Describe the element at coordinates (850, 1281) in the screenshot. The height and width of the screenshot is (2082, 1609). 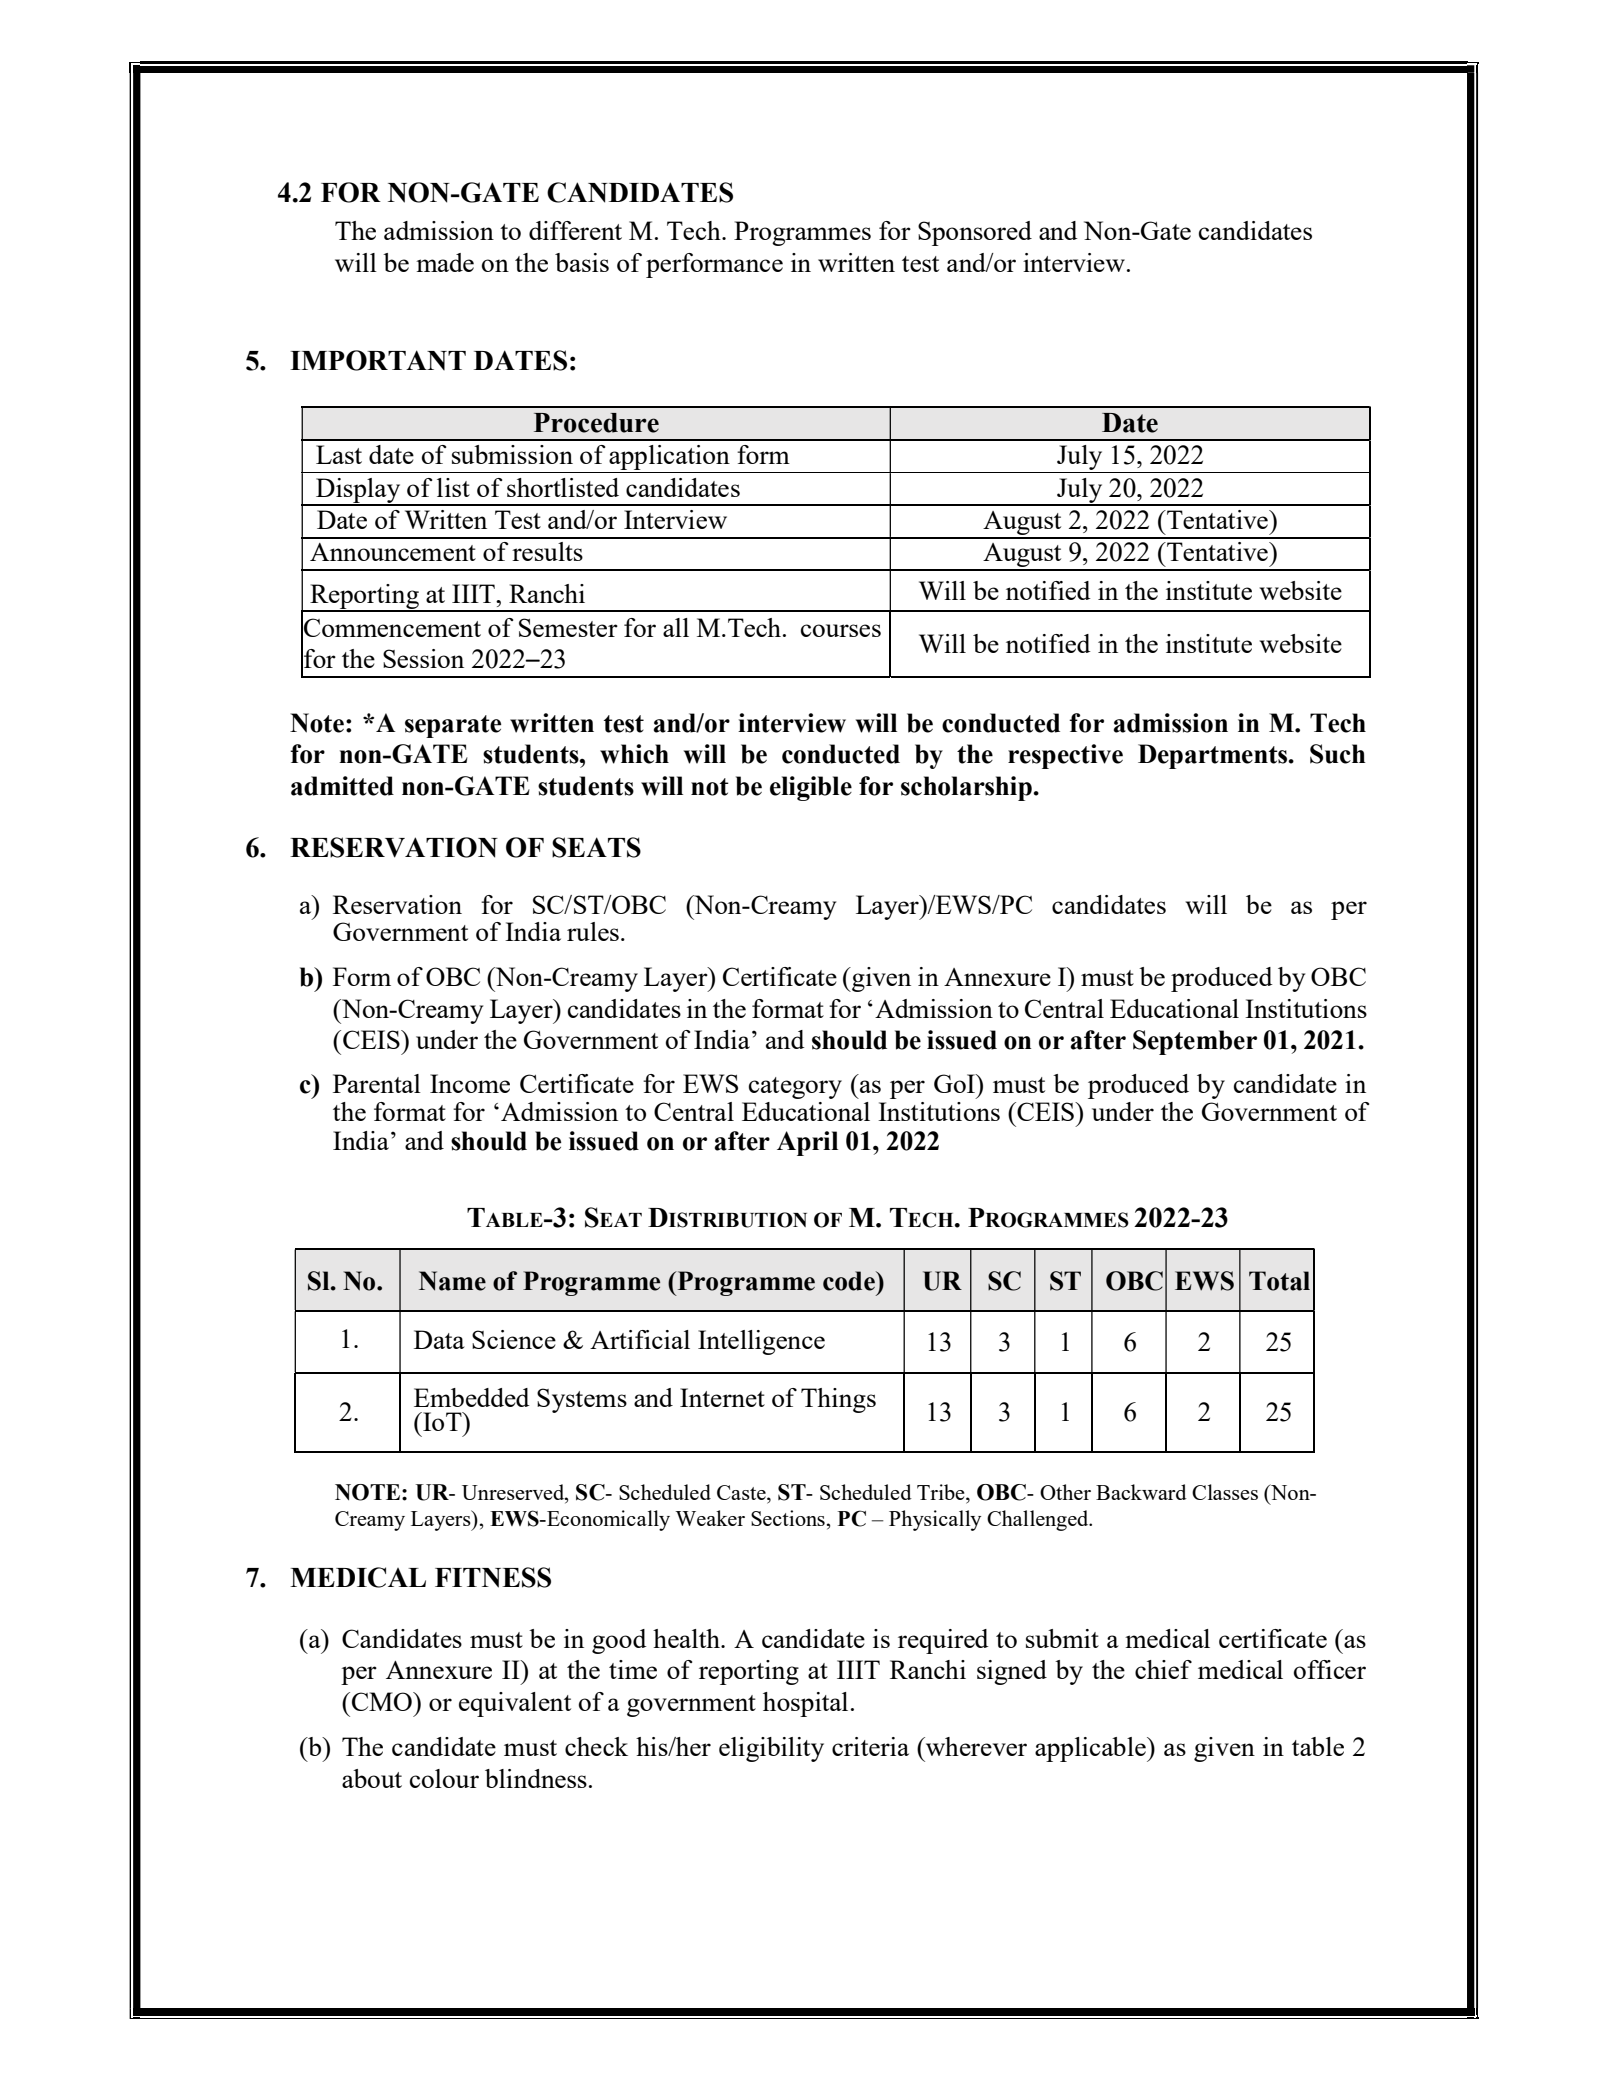
I see `code` at that location.
